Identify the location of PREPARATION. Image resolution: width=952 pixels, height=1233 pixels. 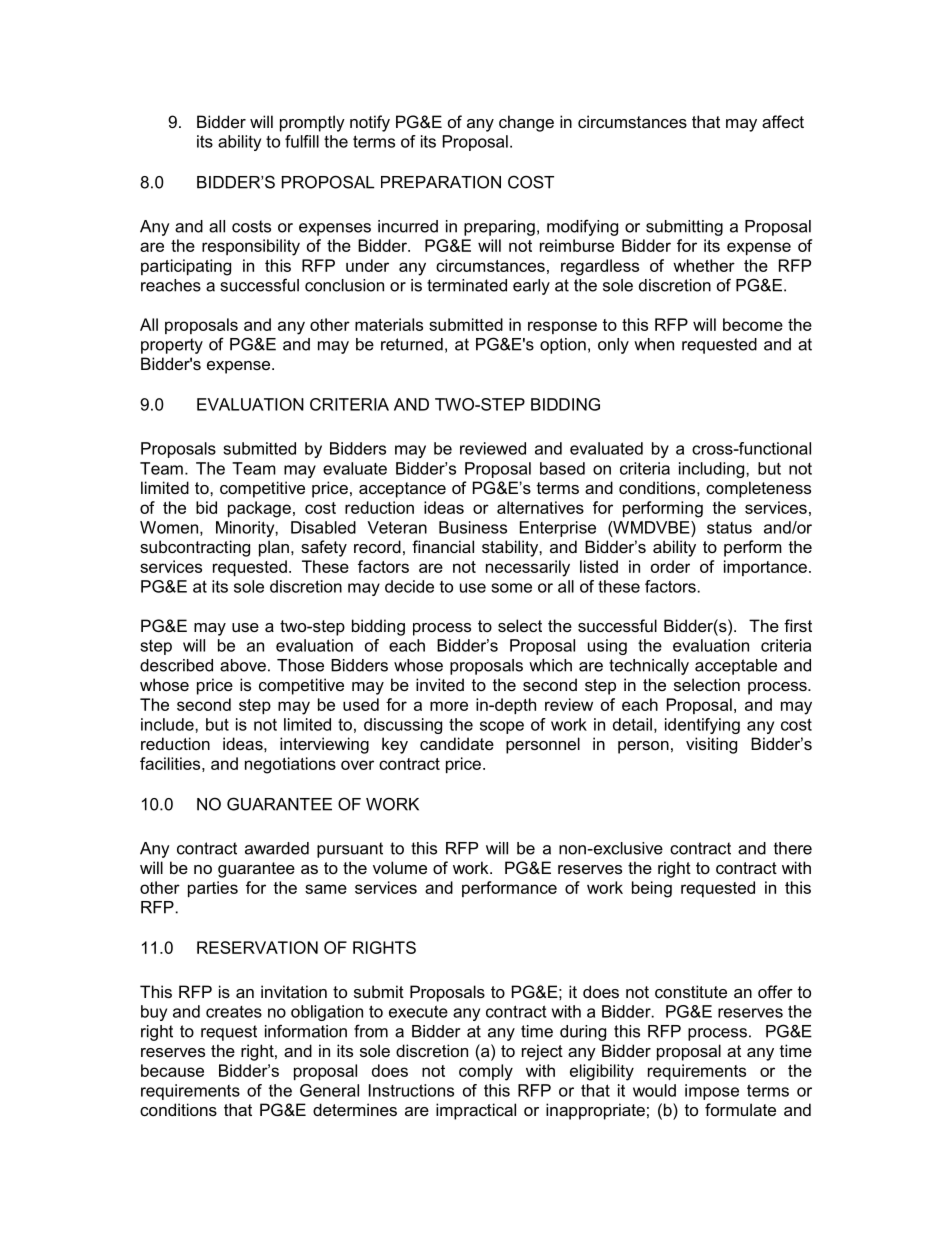
(441, 182).
